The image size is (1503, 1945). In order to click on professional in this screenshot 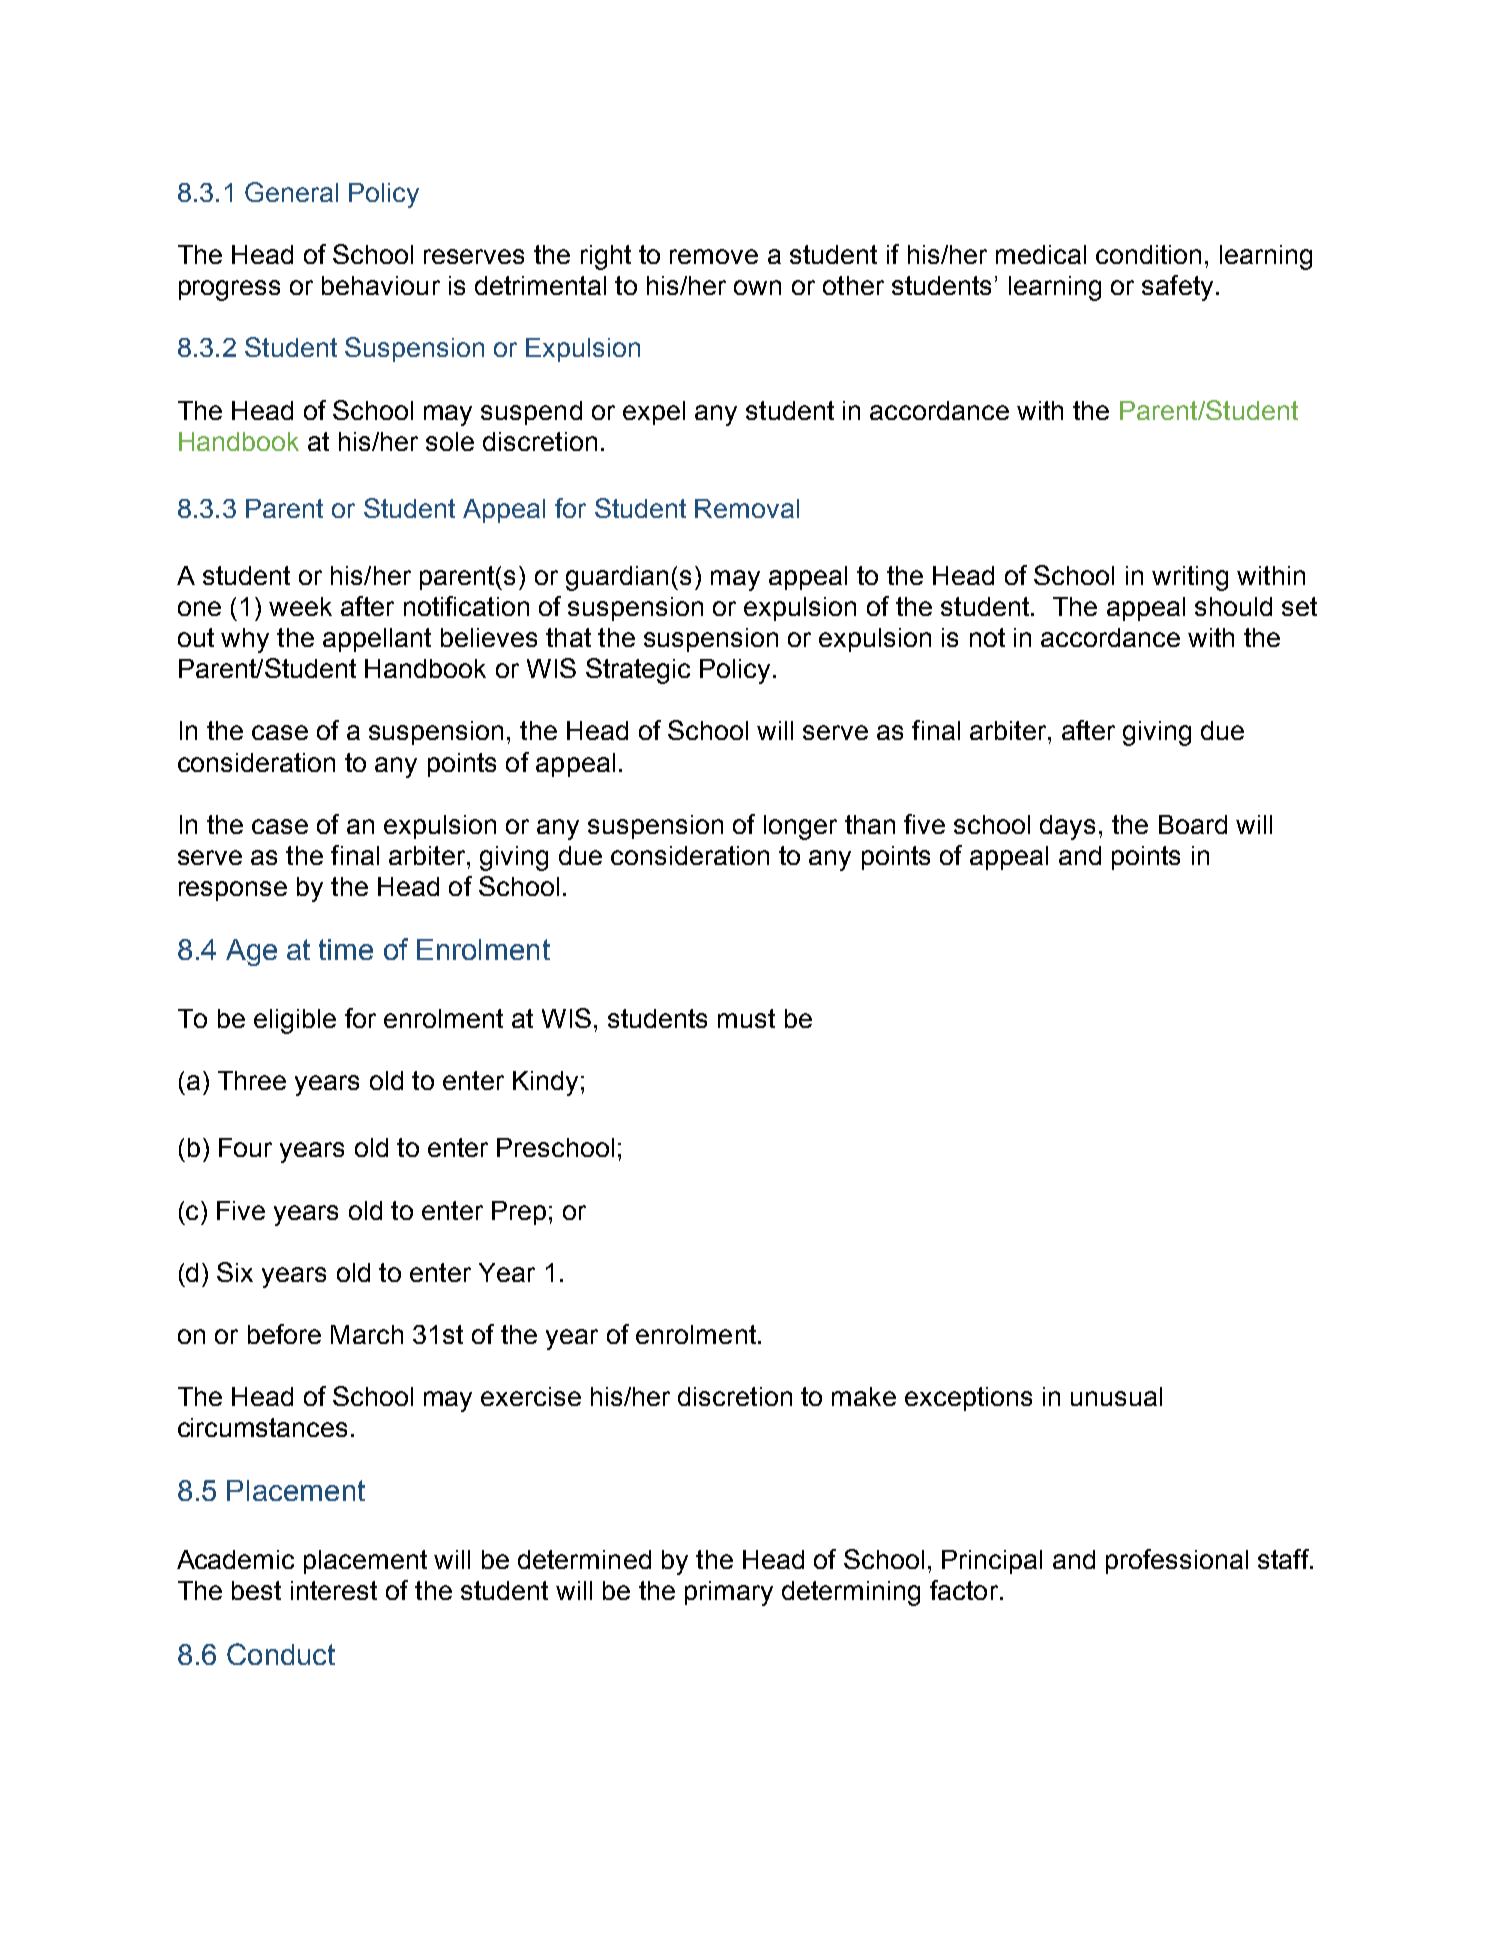, I will do `click(1177, 1561)`.
